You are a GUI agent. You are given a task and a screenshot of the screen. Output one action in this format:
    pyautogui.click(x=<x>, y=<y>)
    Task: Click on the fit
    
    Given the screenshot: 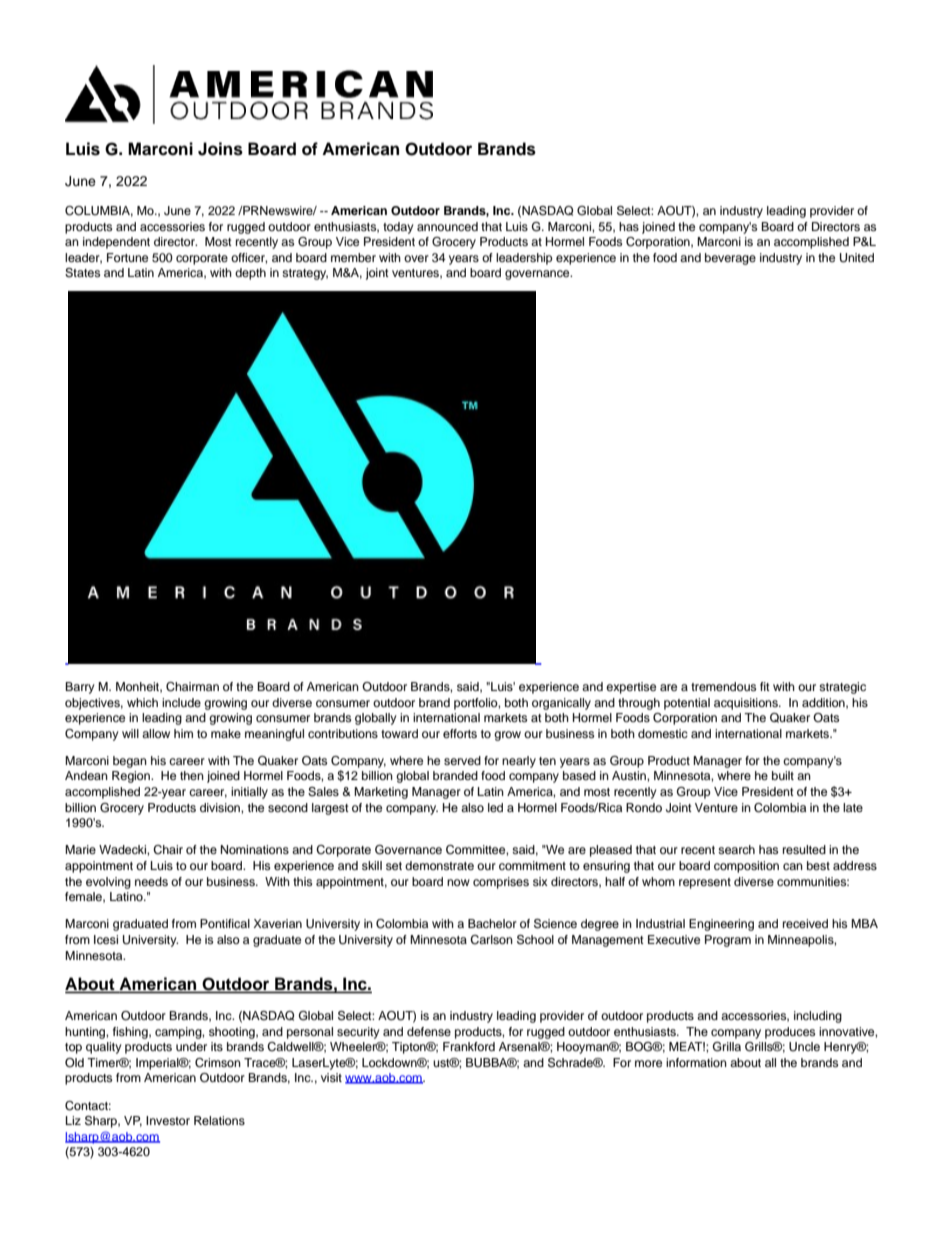 What is the action you would take?
    pyautogui.click(x=765, y=686)
